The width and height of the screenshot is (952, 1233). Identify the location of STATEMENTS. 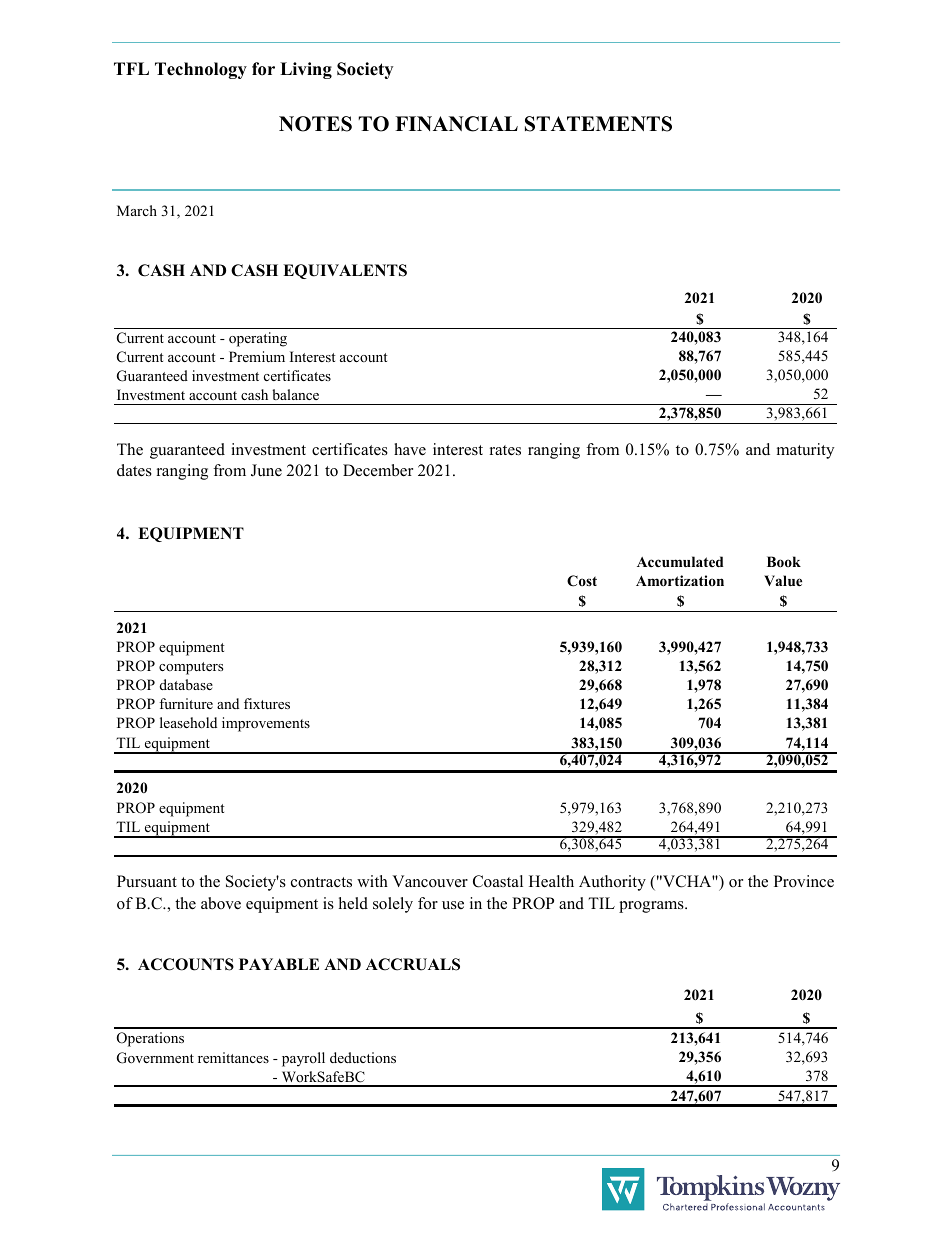
(598, 124).
